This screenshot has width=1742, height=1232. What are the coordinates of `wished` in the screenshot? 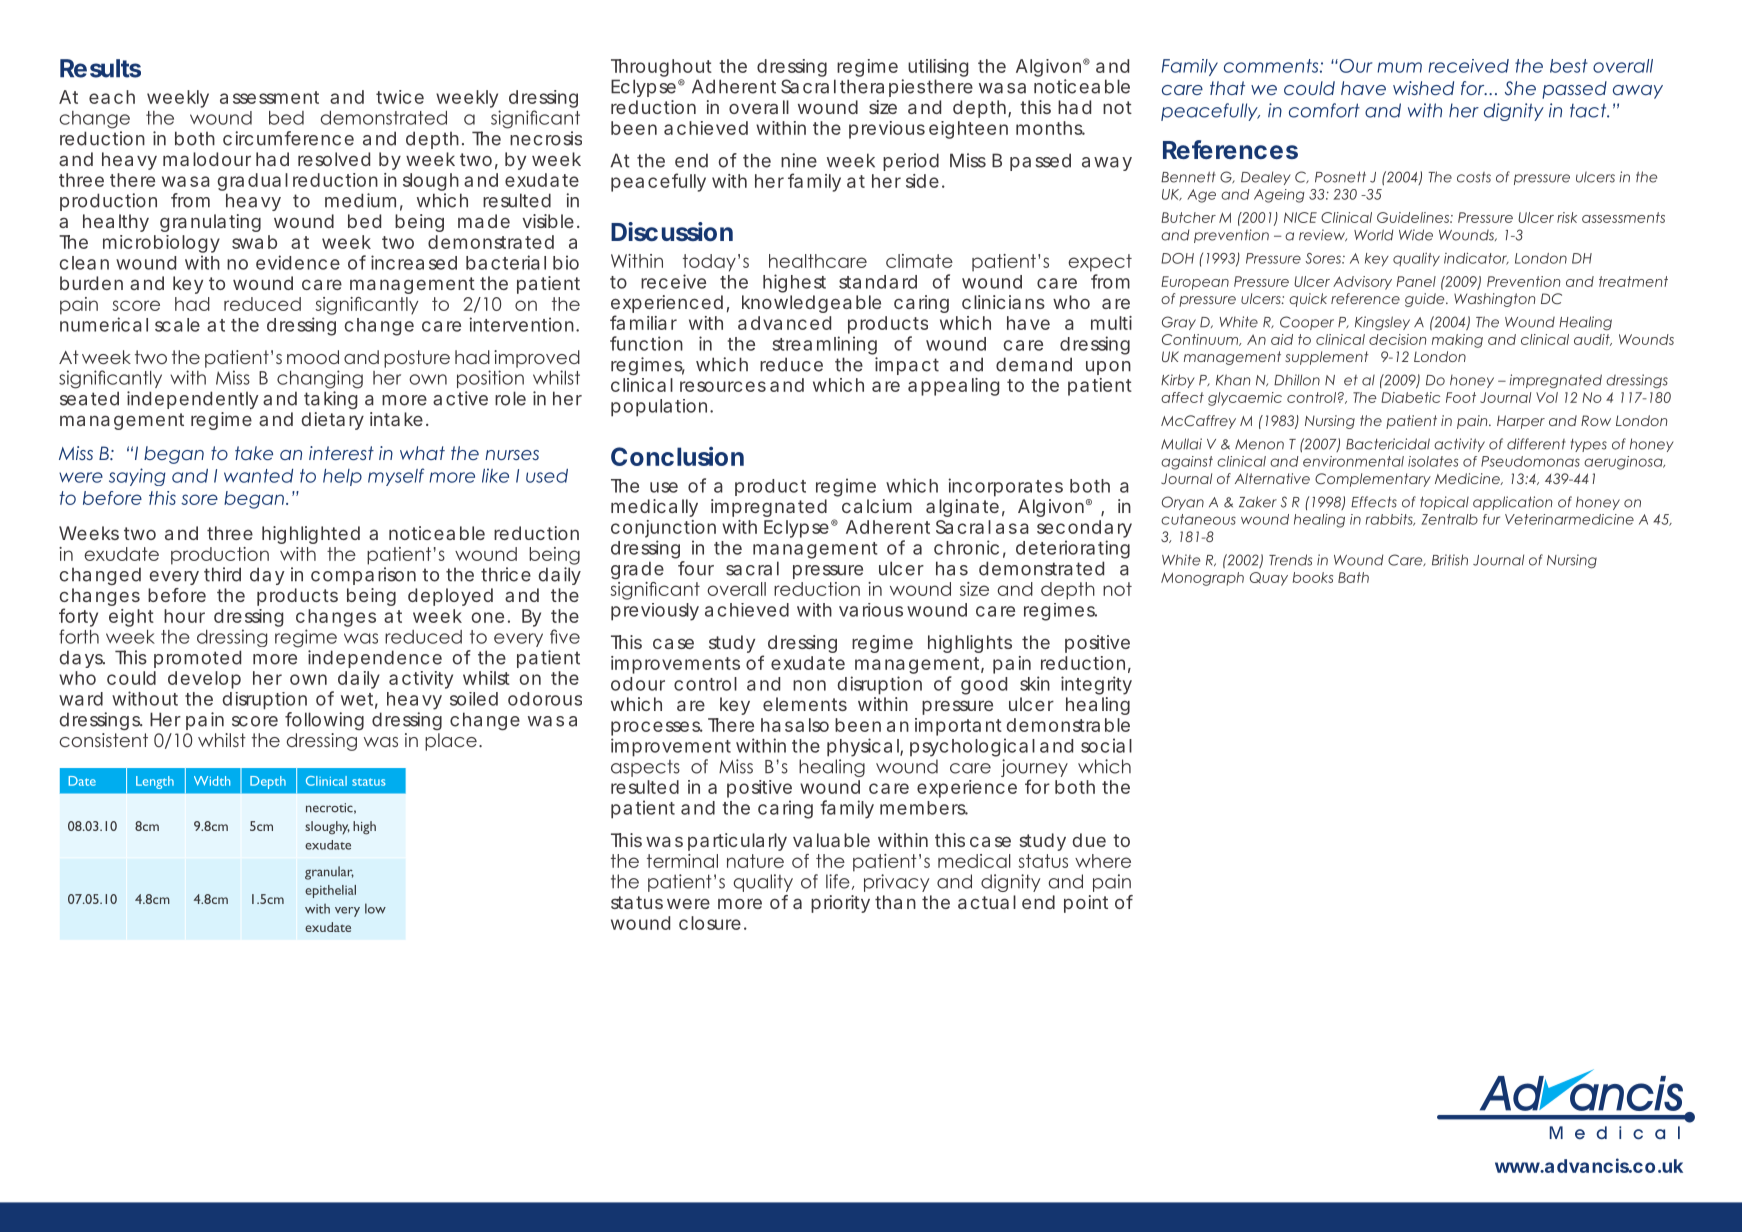 It's located at (1423, 88).
